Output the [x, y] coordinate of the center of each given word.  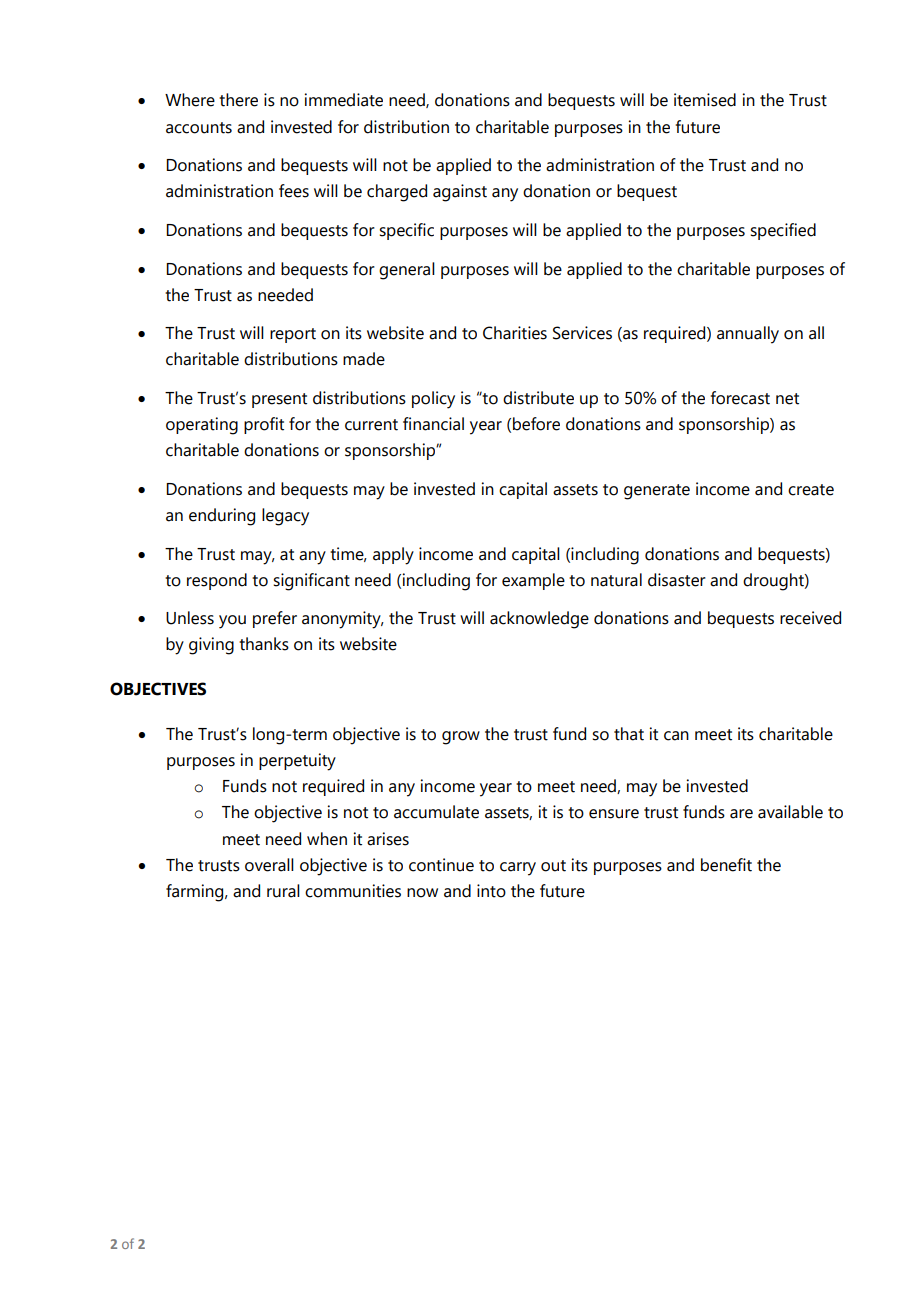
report [293, 335]
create [811, 490]
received [810, 618]
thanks [264, 644]
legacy [285, 517]
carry [518, 869]
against [460, 193]
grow [461, 738]
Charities [515, 333]
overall [269, 865]
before [536, 424]
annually [748, 335]
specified [783, 231]
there [238, 100]
